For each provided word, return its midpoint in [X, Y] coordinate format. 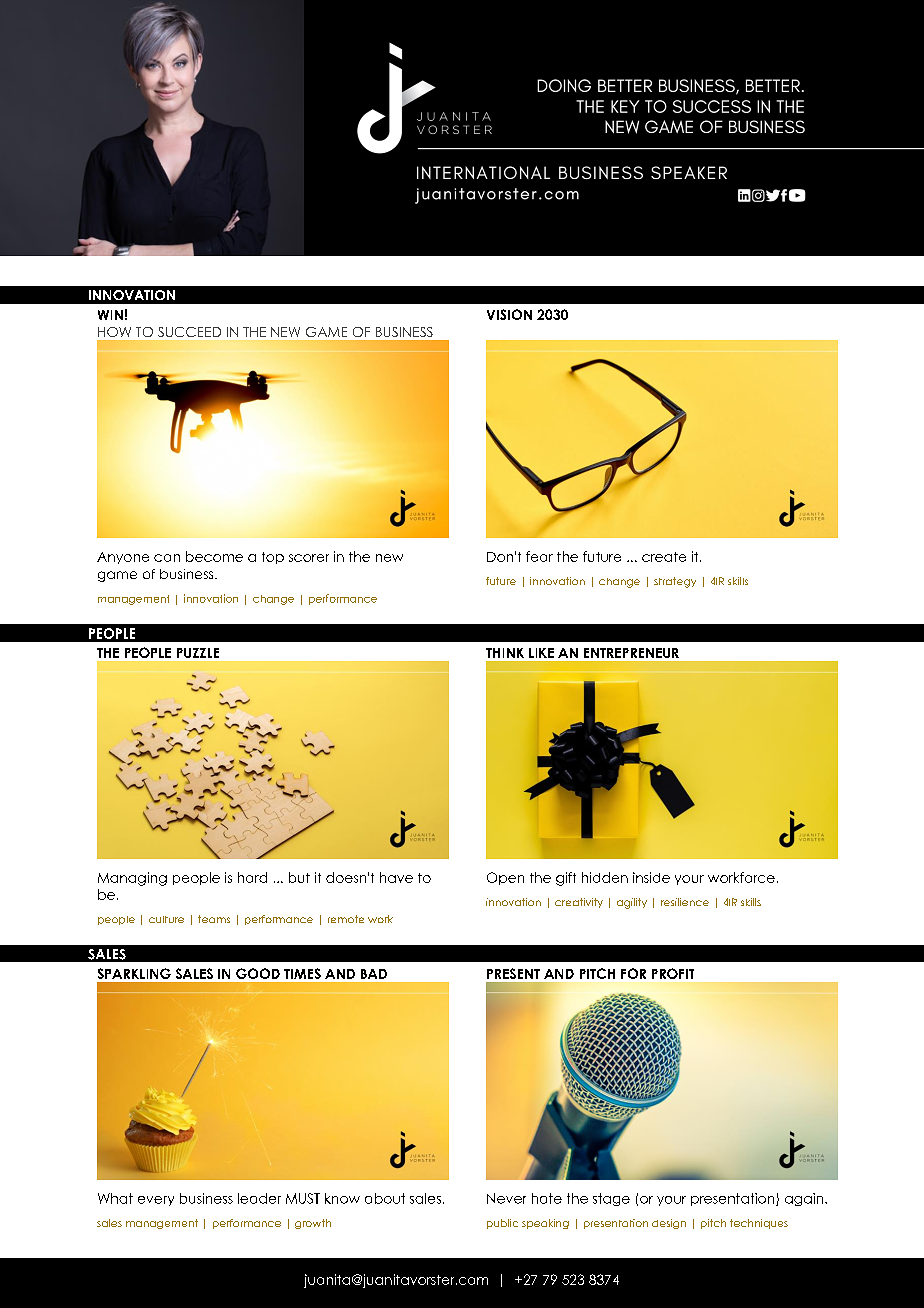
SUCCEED [189, 332]
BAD [374, 974]
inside [651, 877]
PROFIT [673, 973]
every [156, 1201]
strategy [675, 582]
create [664, 557]
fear [539, 556]
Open [505, 878]
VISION [509, 314]
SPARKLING [134, 973]
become [214, 556]
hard [252, 877]
